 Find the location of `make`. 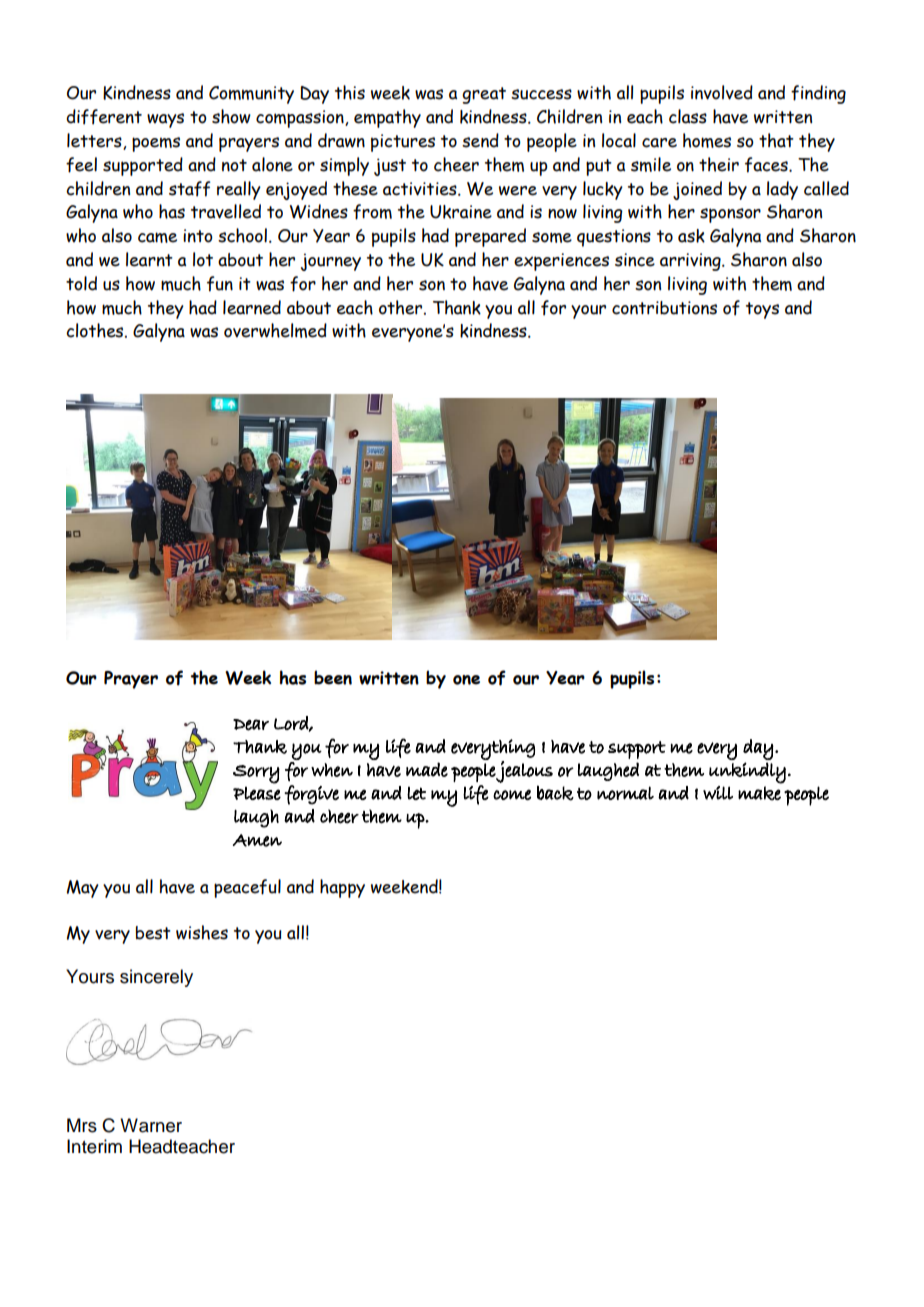

make is located at coordinates (759, 793).
